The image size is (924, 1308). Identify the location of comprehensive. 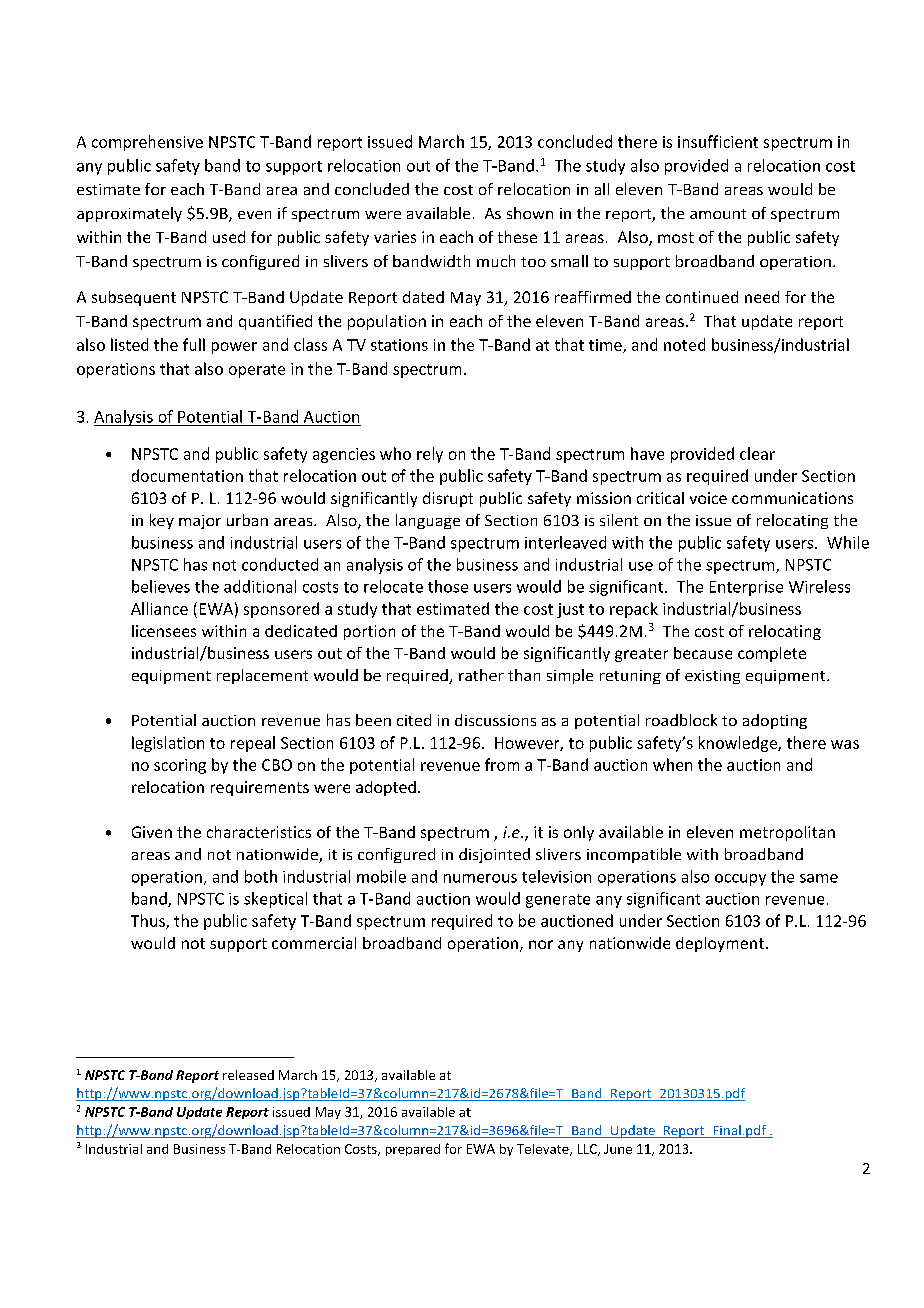
(147, 143).
